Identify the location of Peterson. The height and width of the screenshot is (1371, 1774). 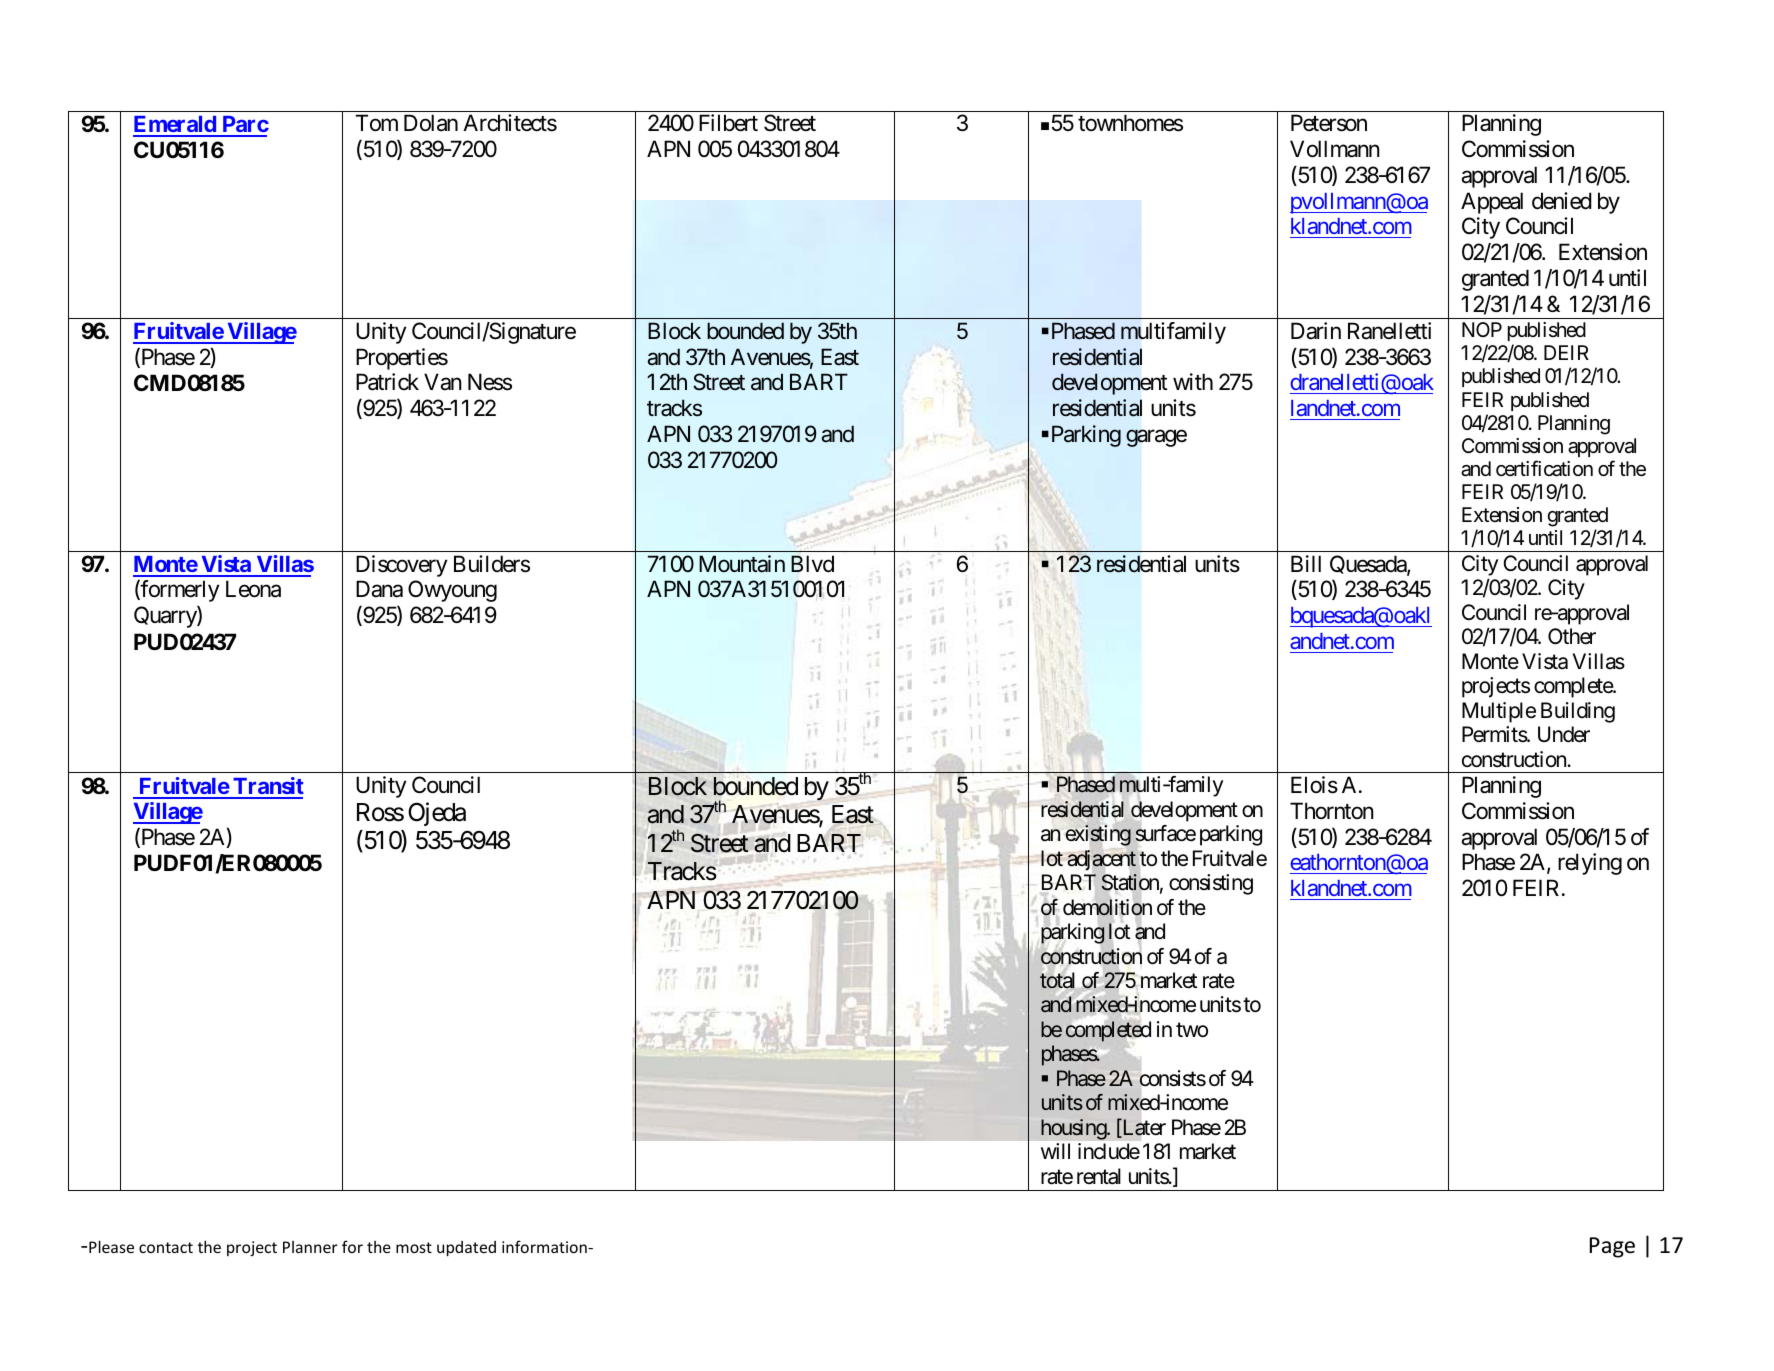
(1329, 123).
